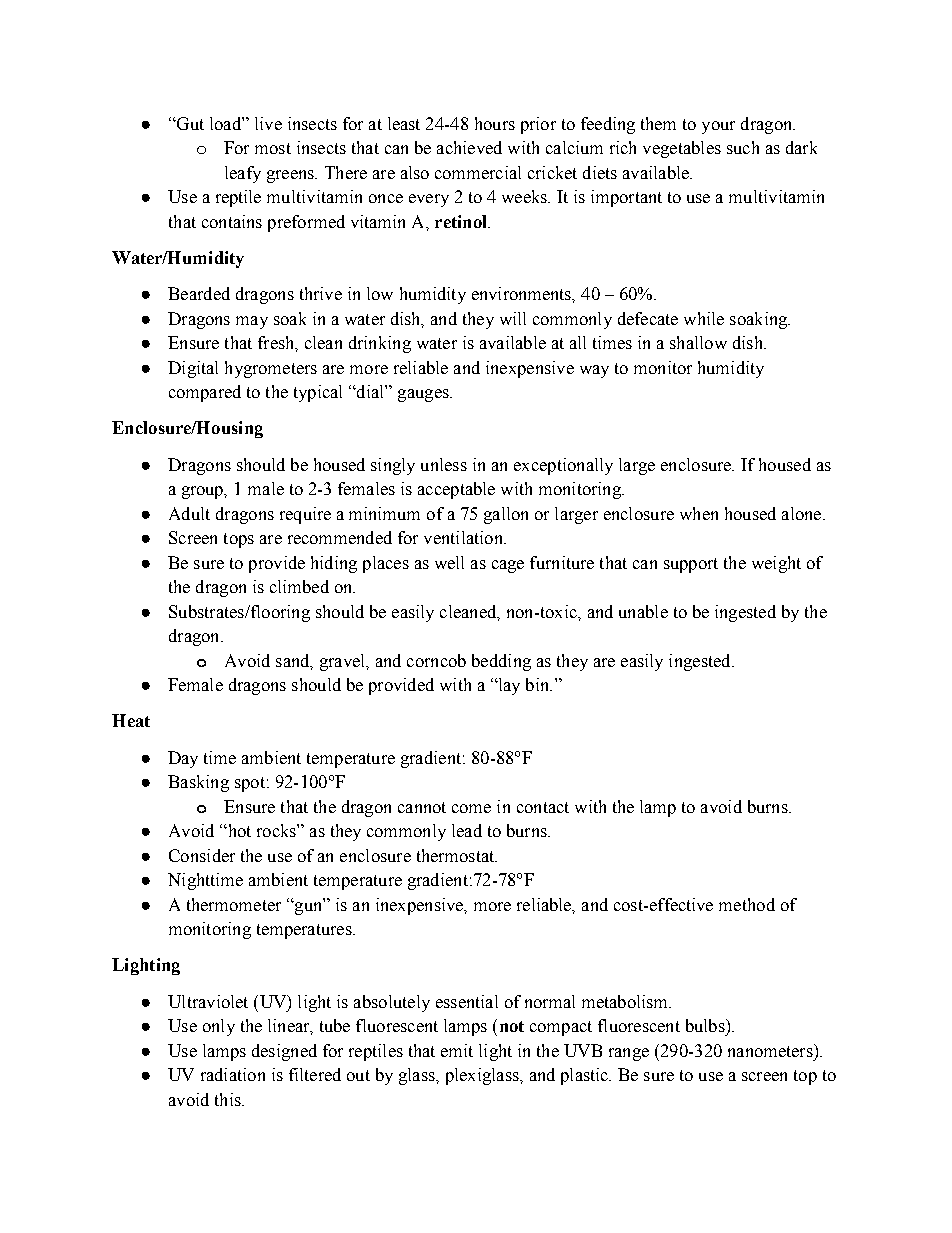 The image size is (952, 1233). Describe the element at coordinates (513, 318) in the page. I see `will` at that location.
